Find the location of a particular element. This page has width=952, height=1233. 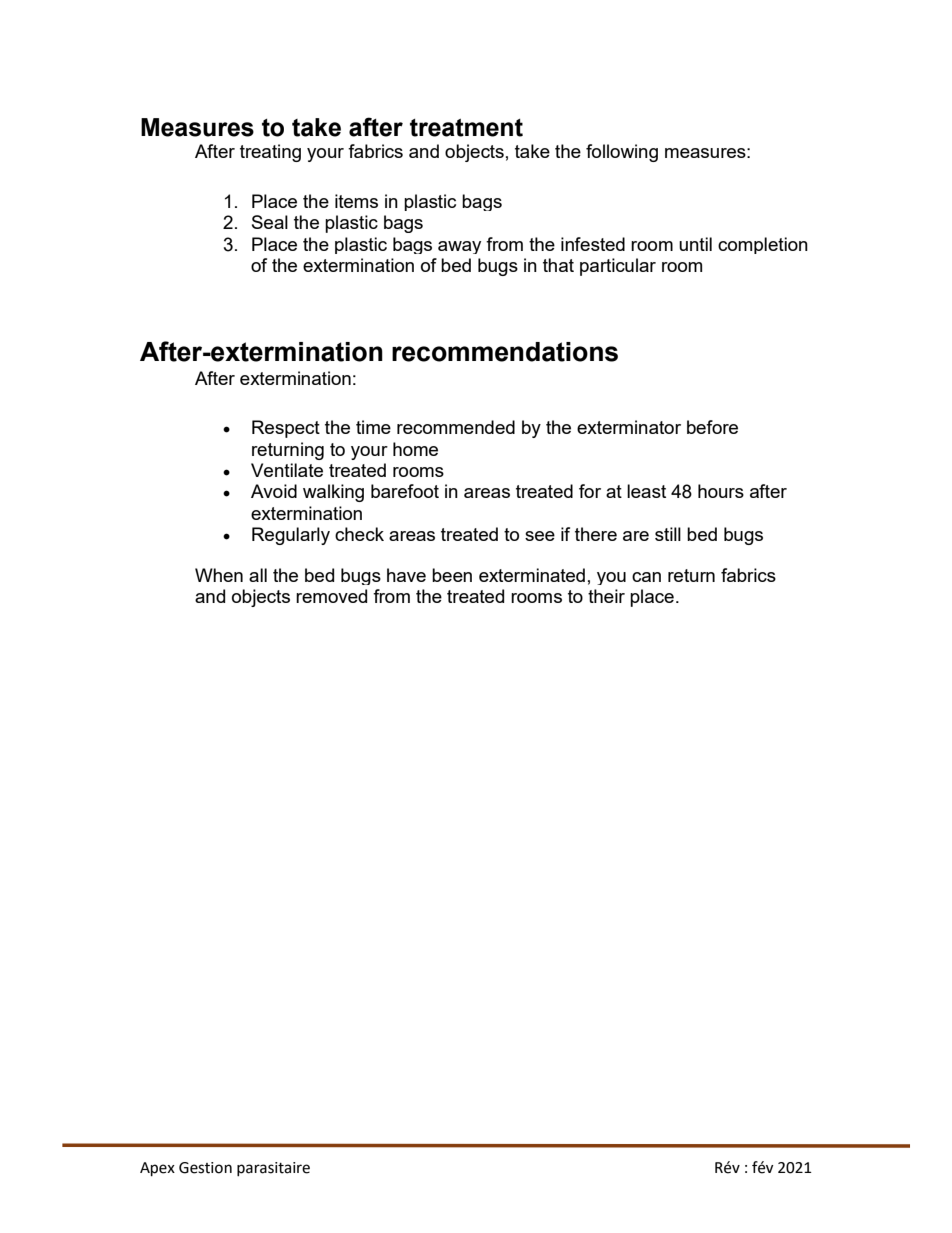

their is located at coordinates (606, 596).
